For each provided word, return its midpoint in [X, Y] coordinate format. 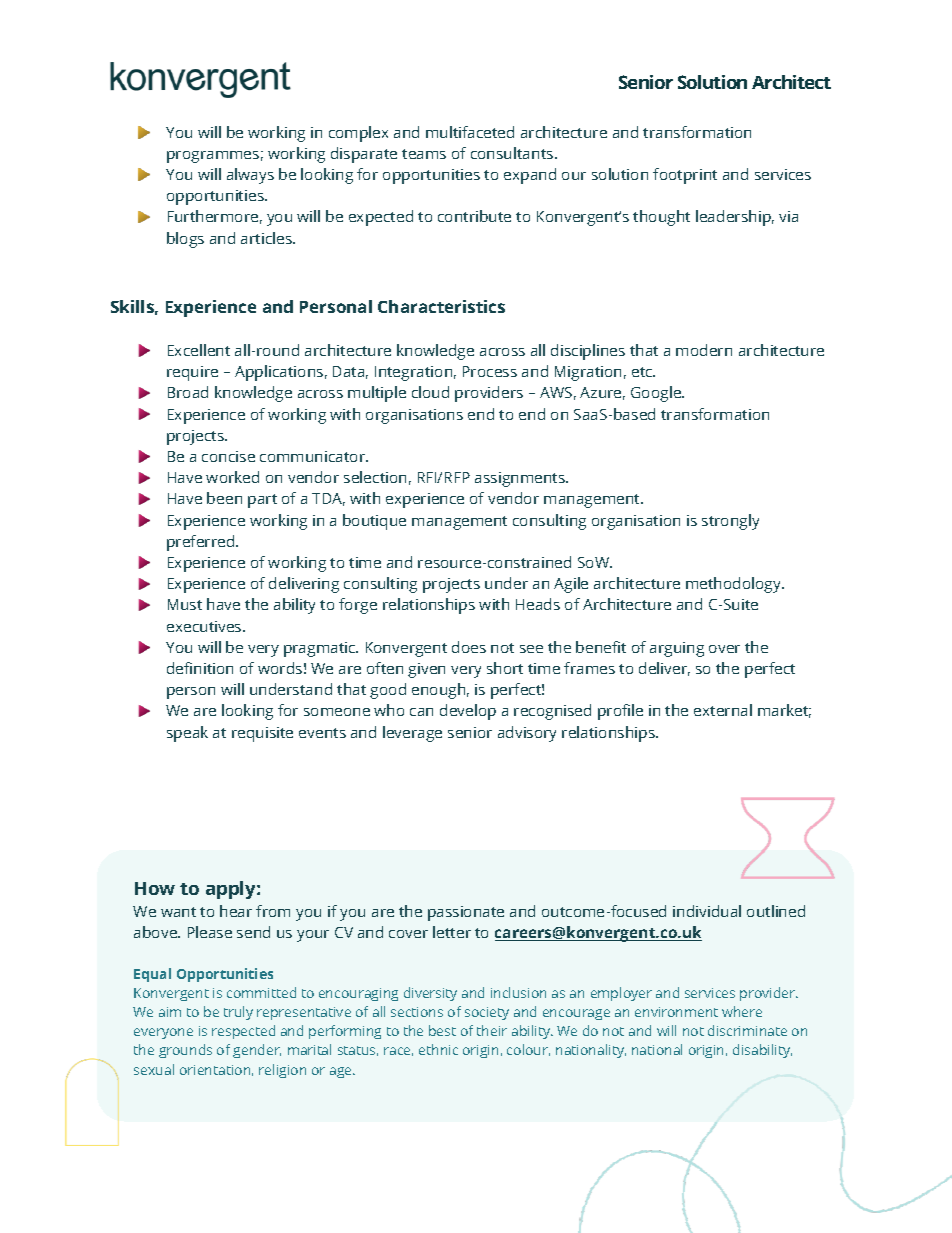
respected [243, 1032]
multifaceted [470, 132]
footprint [685, 176]
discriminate [747, 1030]
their [492, 1030]
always [250, 176]
